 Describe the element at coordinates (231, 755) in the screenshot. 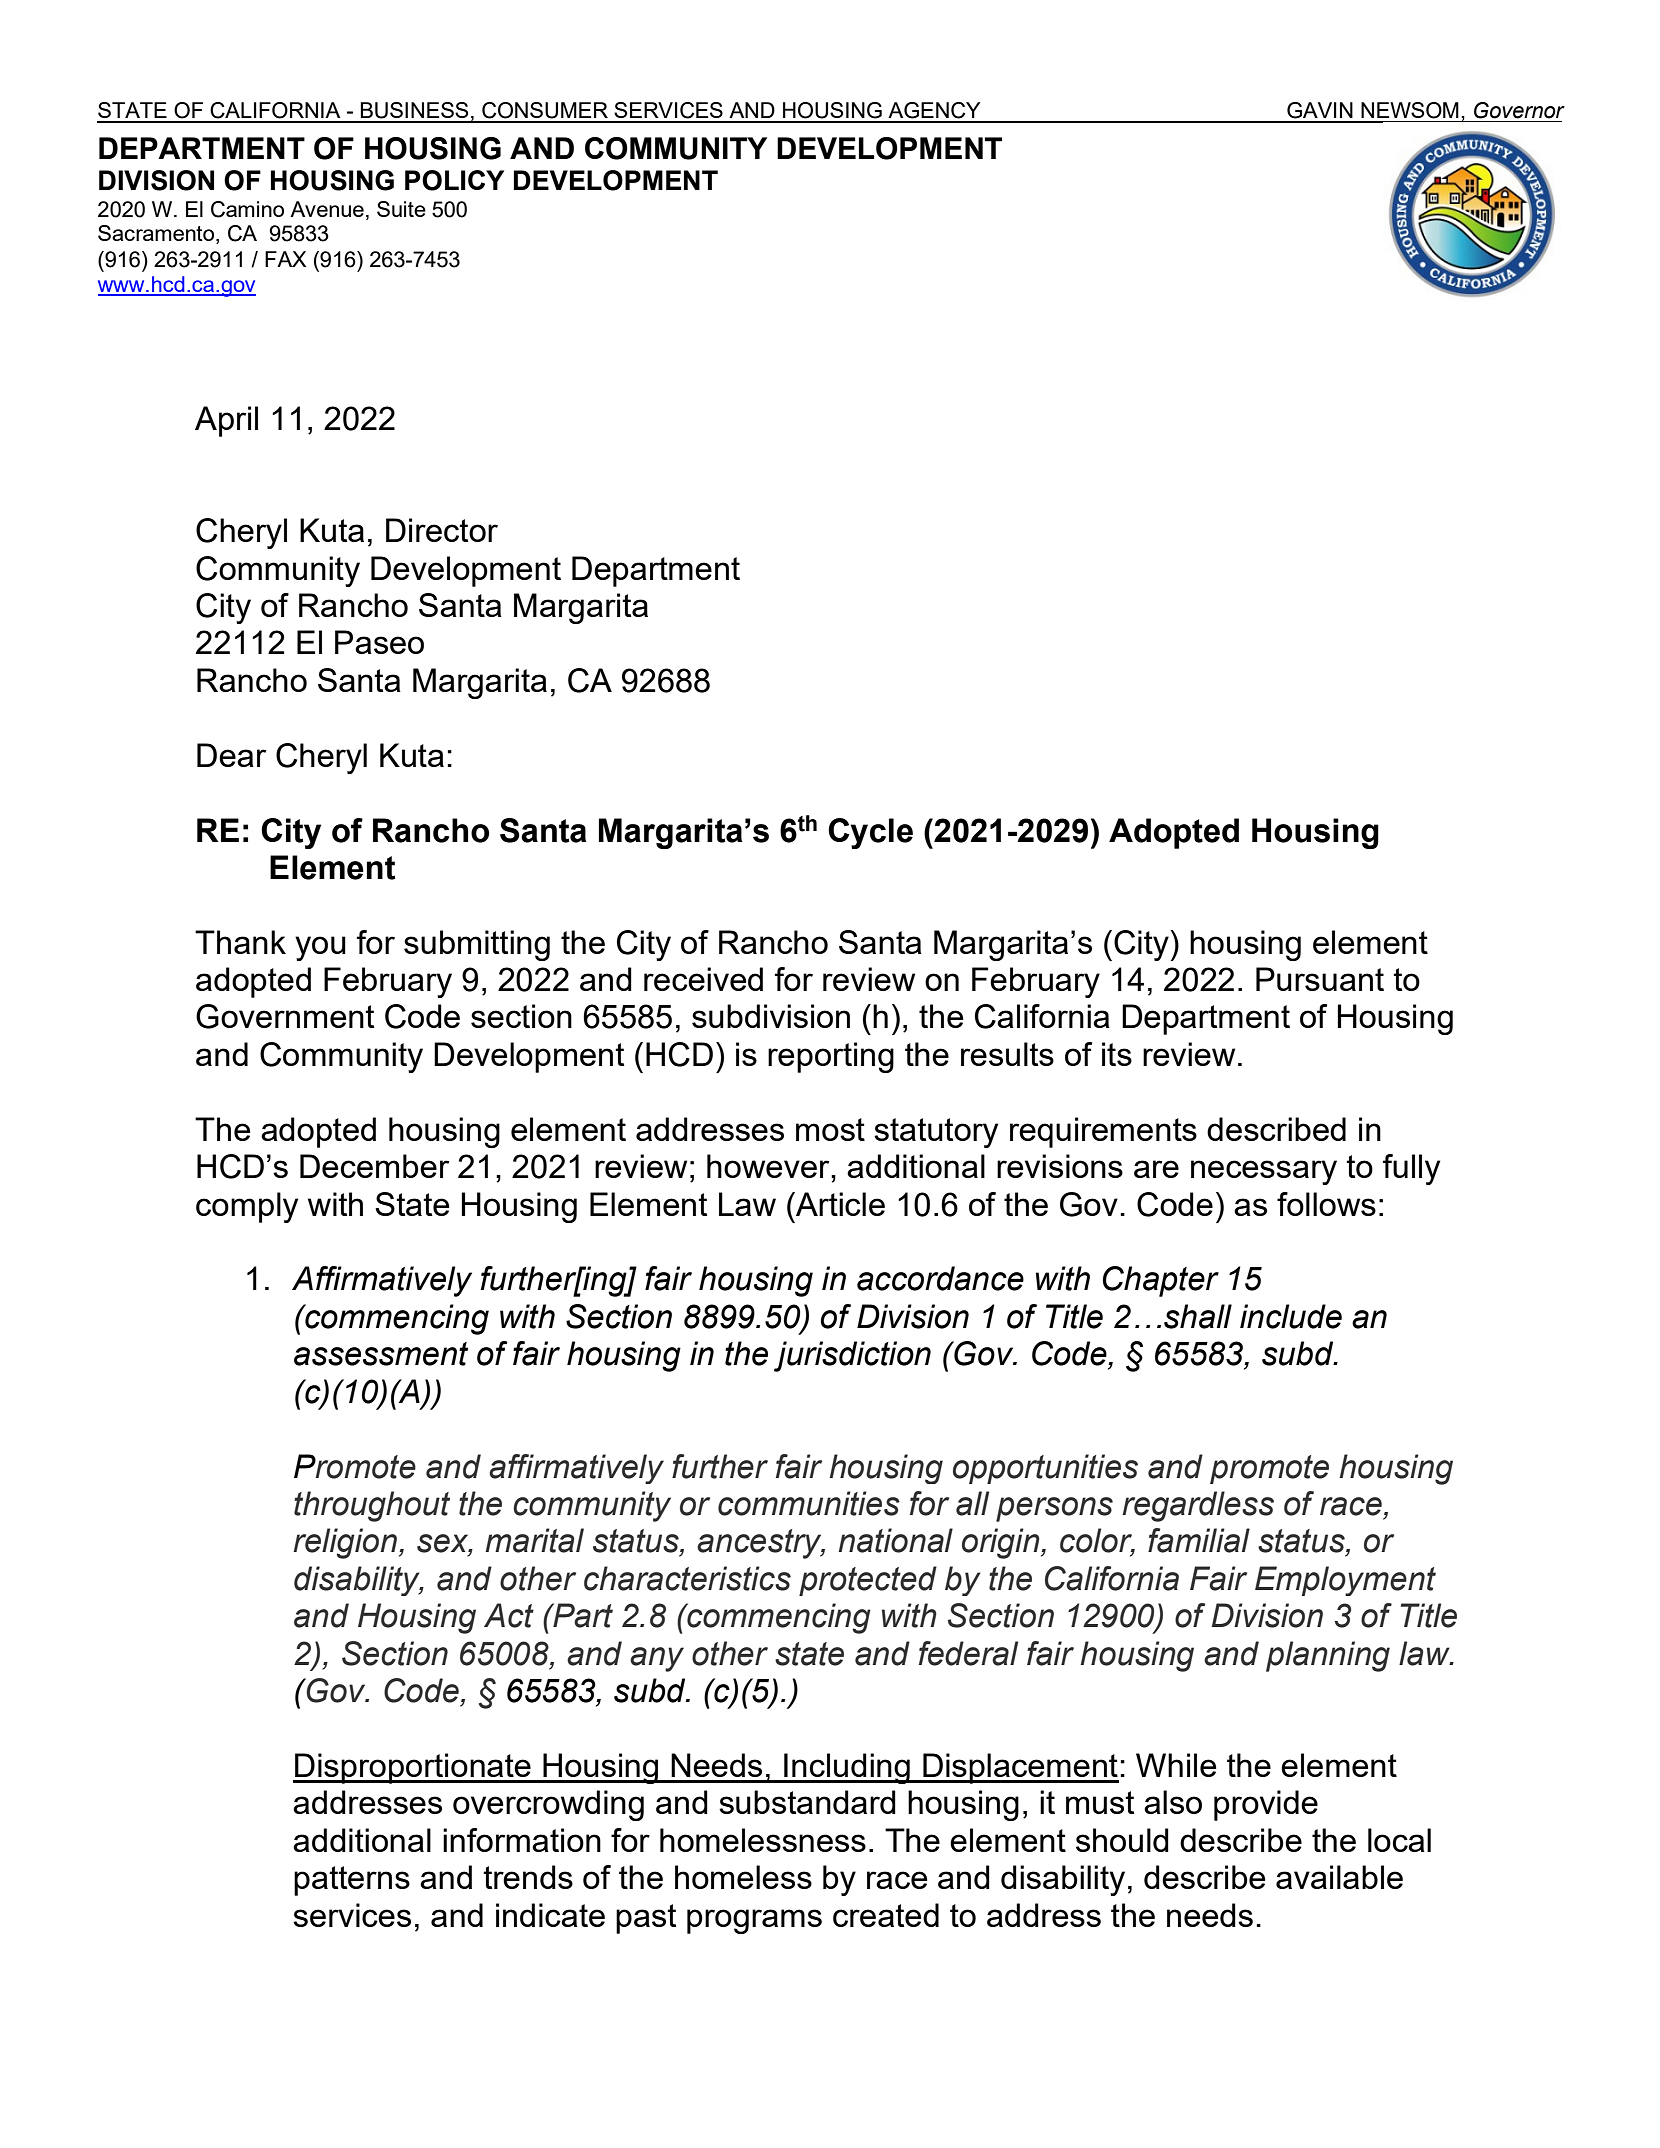

I see `Dear` at that location.
